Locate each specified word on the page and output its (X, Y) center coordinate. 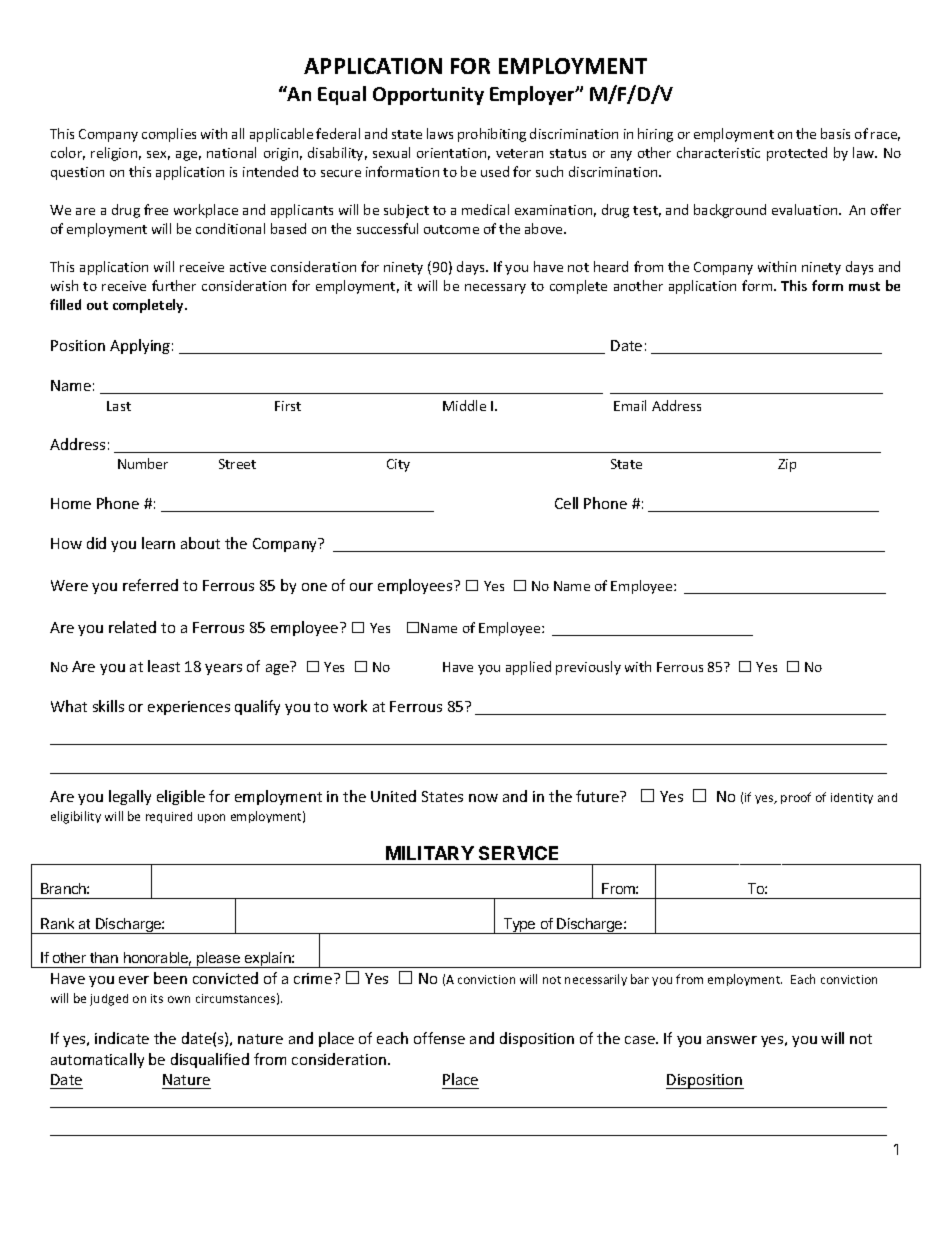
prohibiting (492, 135)
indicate (122, 1038)
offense (439, 1038)
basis (835, 133)
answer (732, 1040)
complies (169, 135)
